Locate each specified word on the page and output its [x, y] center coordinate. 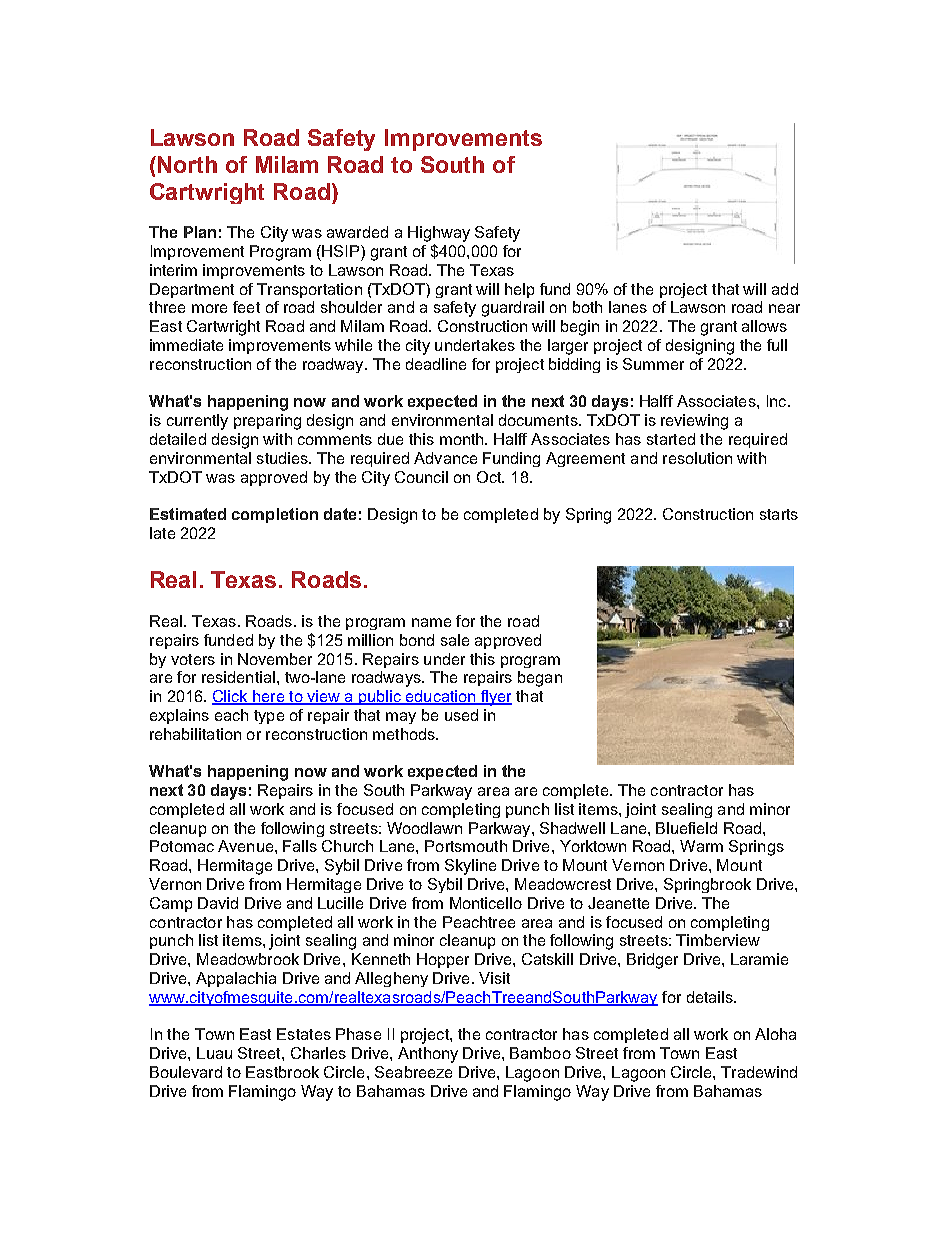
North [187, 164]
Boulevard [186, 1072]
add [785, 289]
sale [455, 640]
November [275, 659]
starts [779, 514]
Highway [439, 234]
